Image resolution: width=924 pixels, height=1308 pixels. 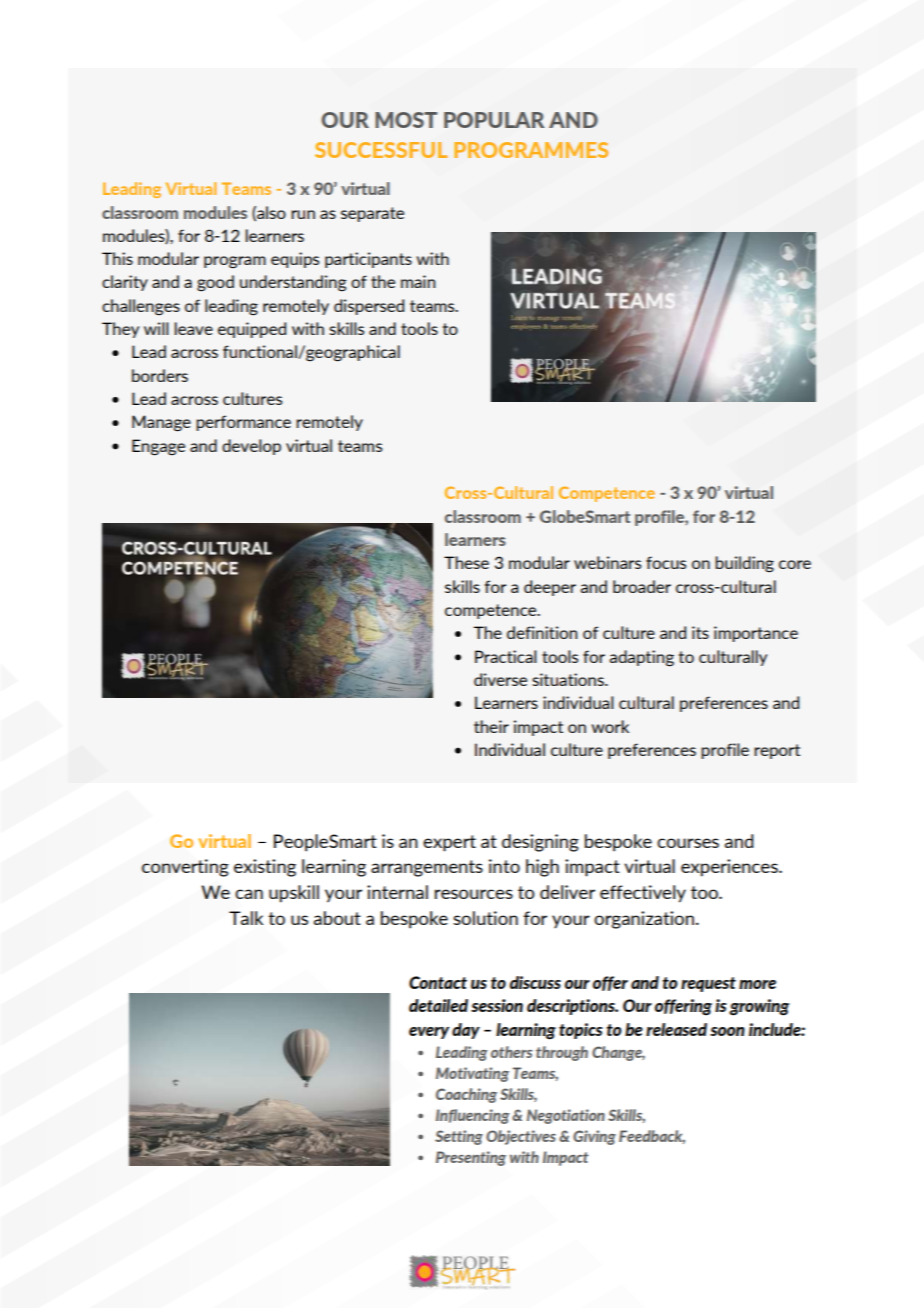 What do you see at coordinates (449, 843) in the document?
I see `expert` at bounding box center [449, 843].
